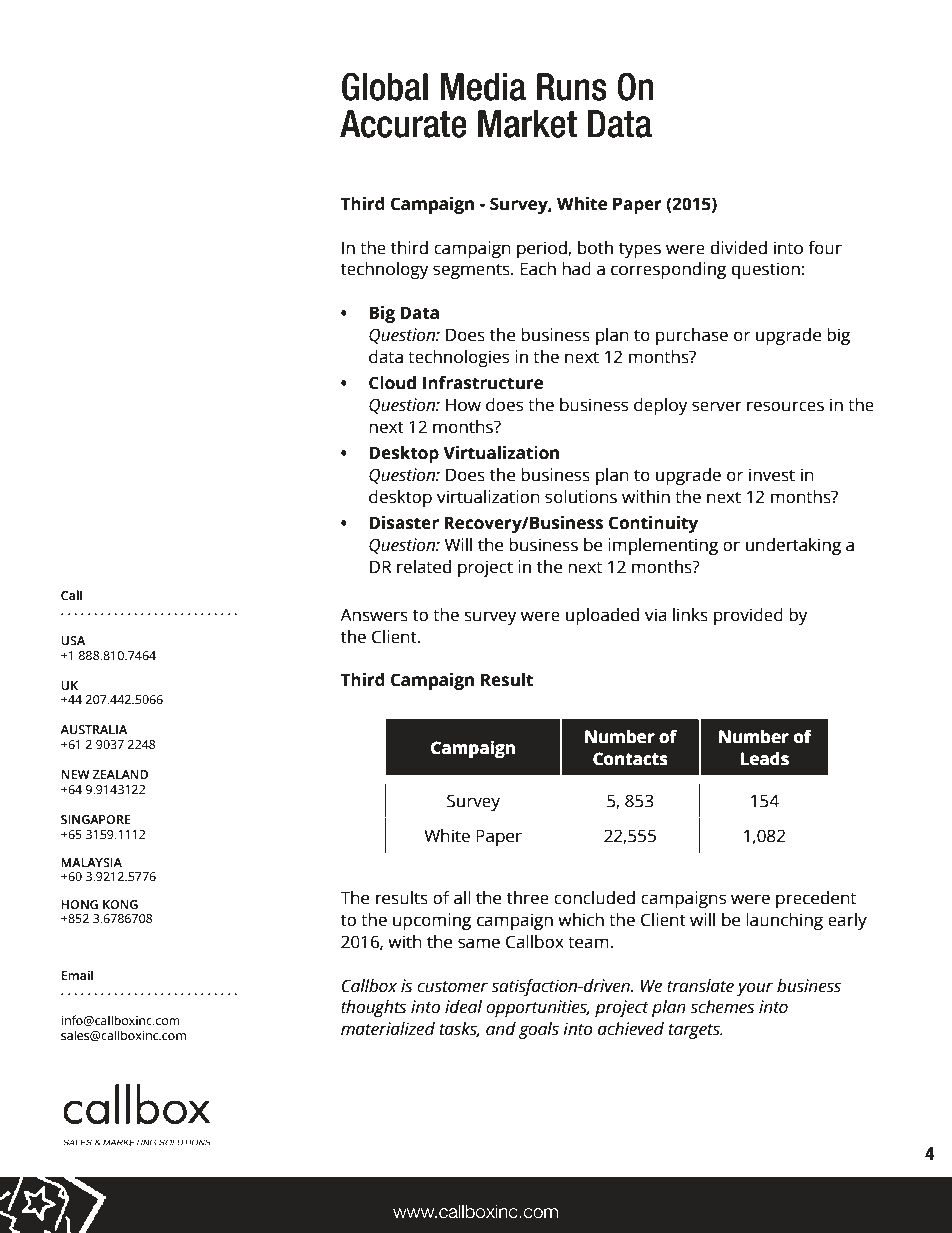 The width and height of the screenshot is (952, 1233). What do you see at coordinates (73, 640) in the screenshot?
I see `USA` at bounding box center [73, 640].
